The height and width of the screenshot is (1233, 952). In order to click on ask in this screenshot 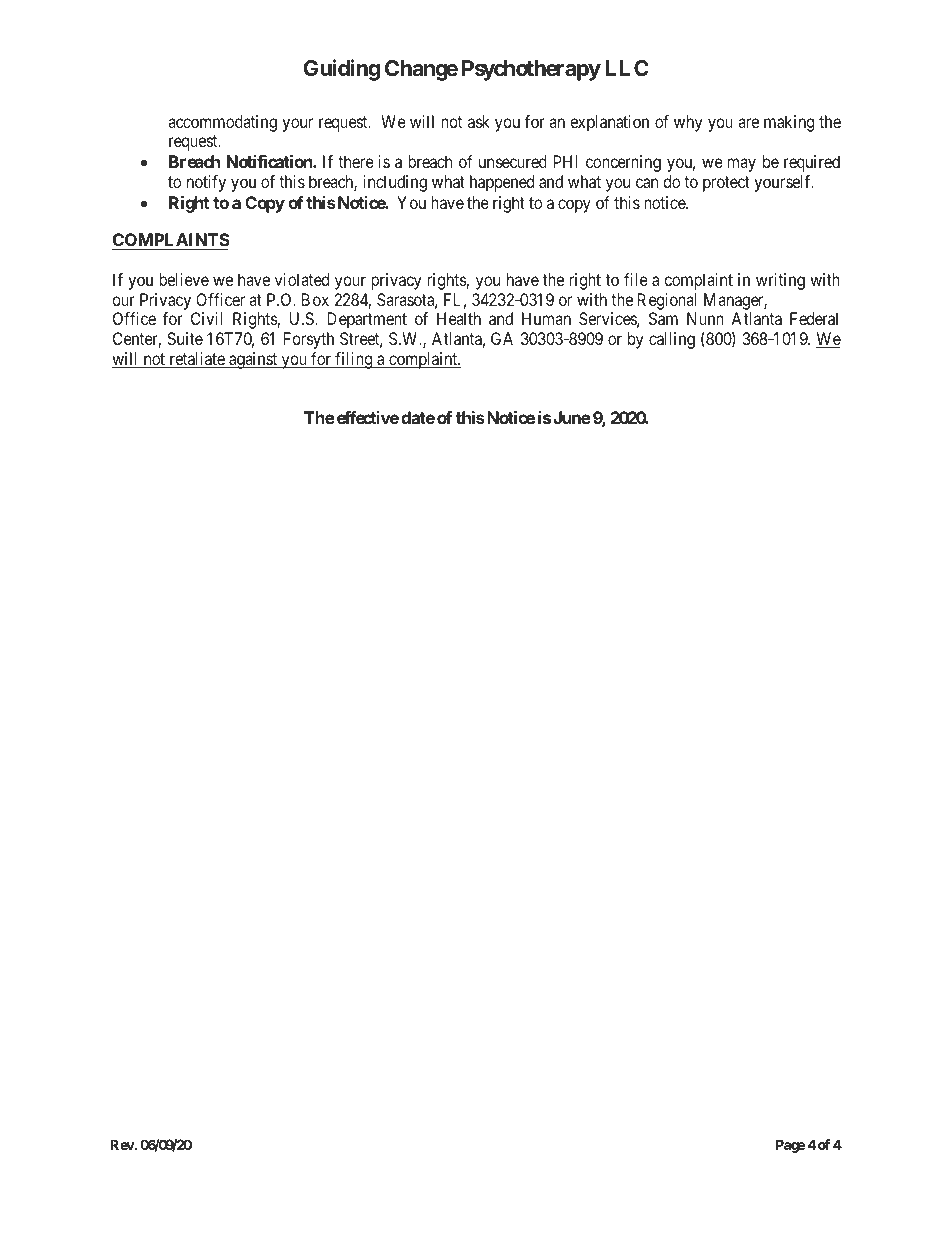, I will do `click(479, 121)`.
